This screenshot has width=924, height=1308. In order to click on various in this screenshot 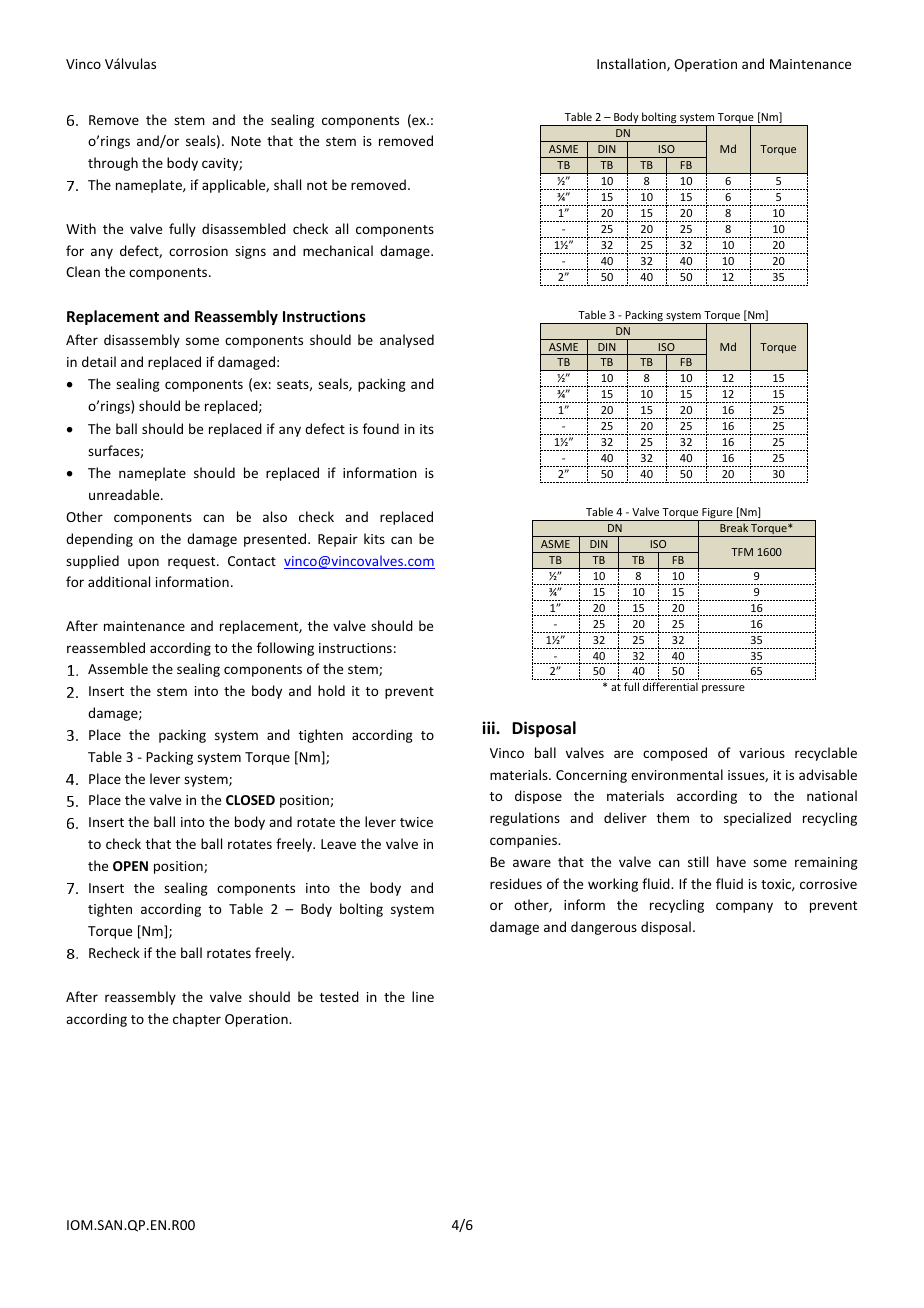, I will do `click(762, 753)`.
